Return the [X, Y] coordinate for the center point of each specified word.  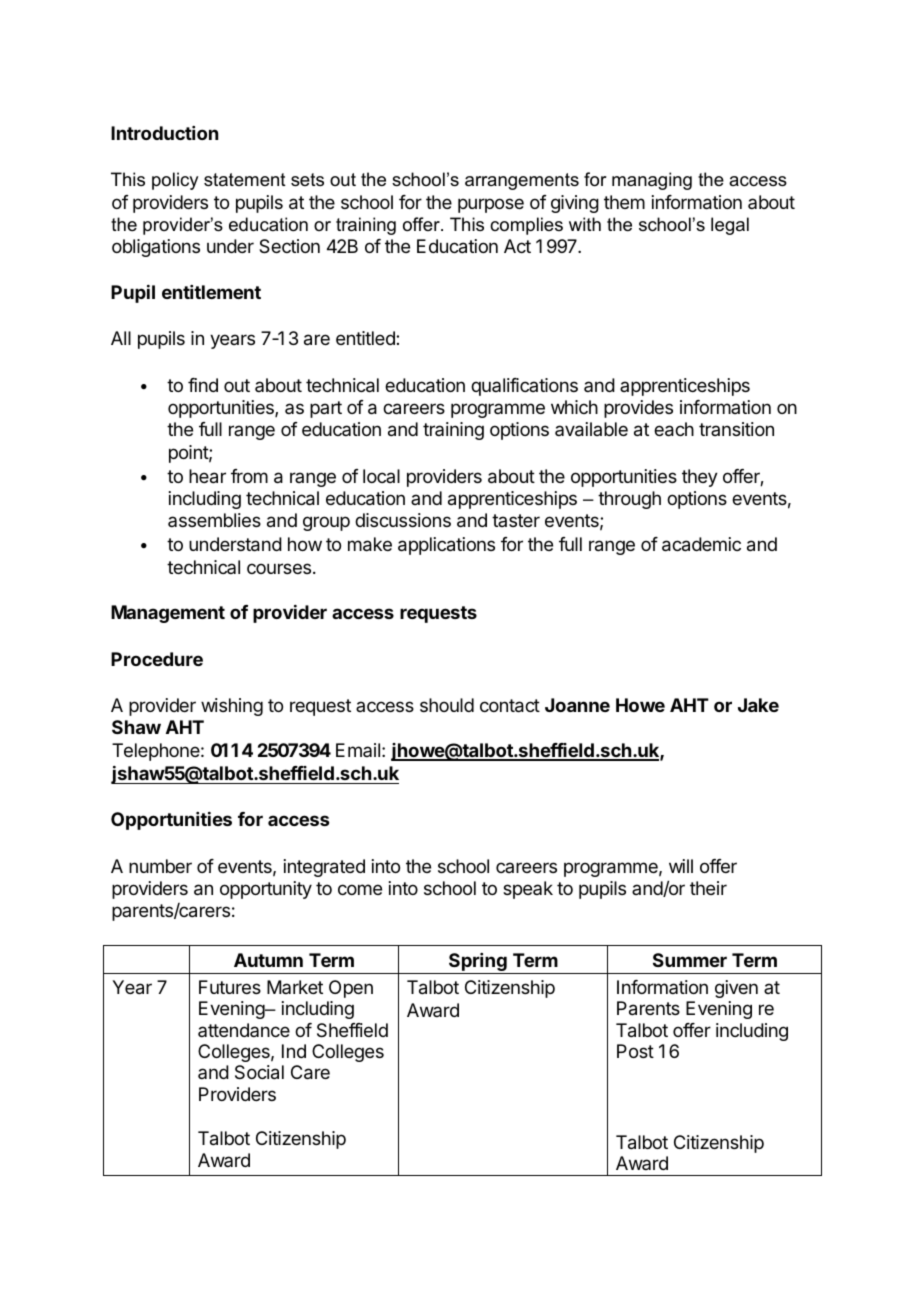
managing [652, 181]
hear [207, 476]
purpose [491, 205]
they [700, 478]
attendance [244, 1030]
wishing [232, 707]
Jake [758, 705]
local [381, 476]
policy [175, 181]
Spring [478, 963]
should [447, 705]
